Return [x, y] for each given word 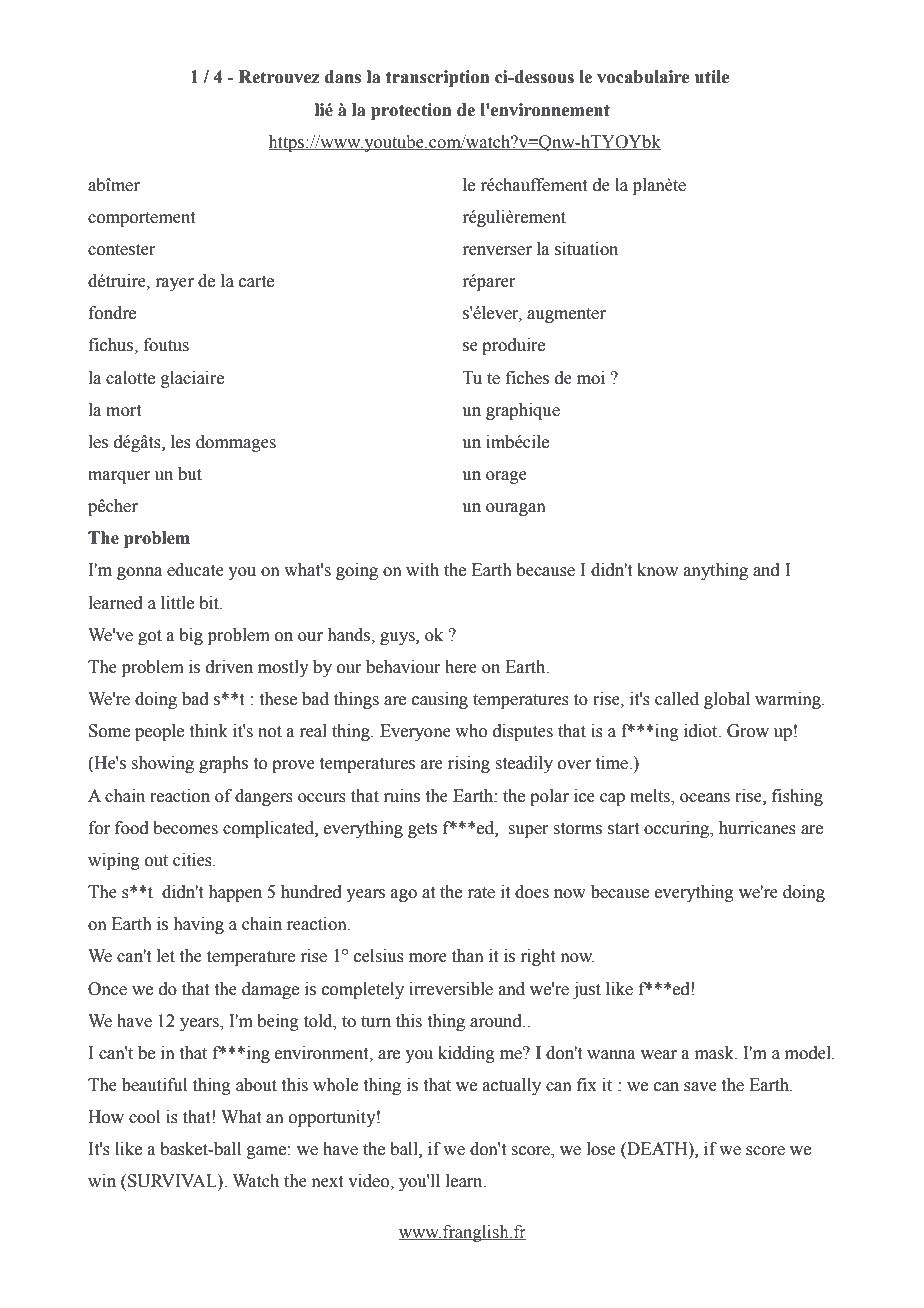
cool [144, 1117]
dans [343, 77]
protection [411, 111]
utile [712, 77]
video [369, 1181]
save [700, 1087]
